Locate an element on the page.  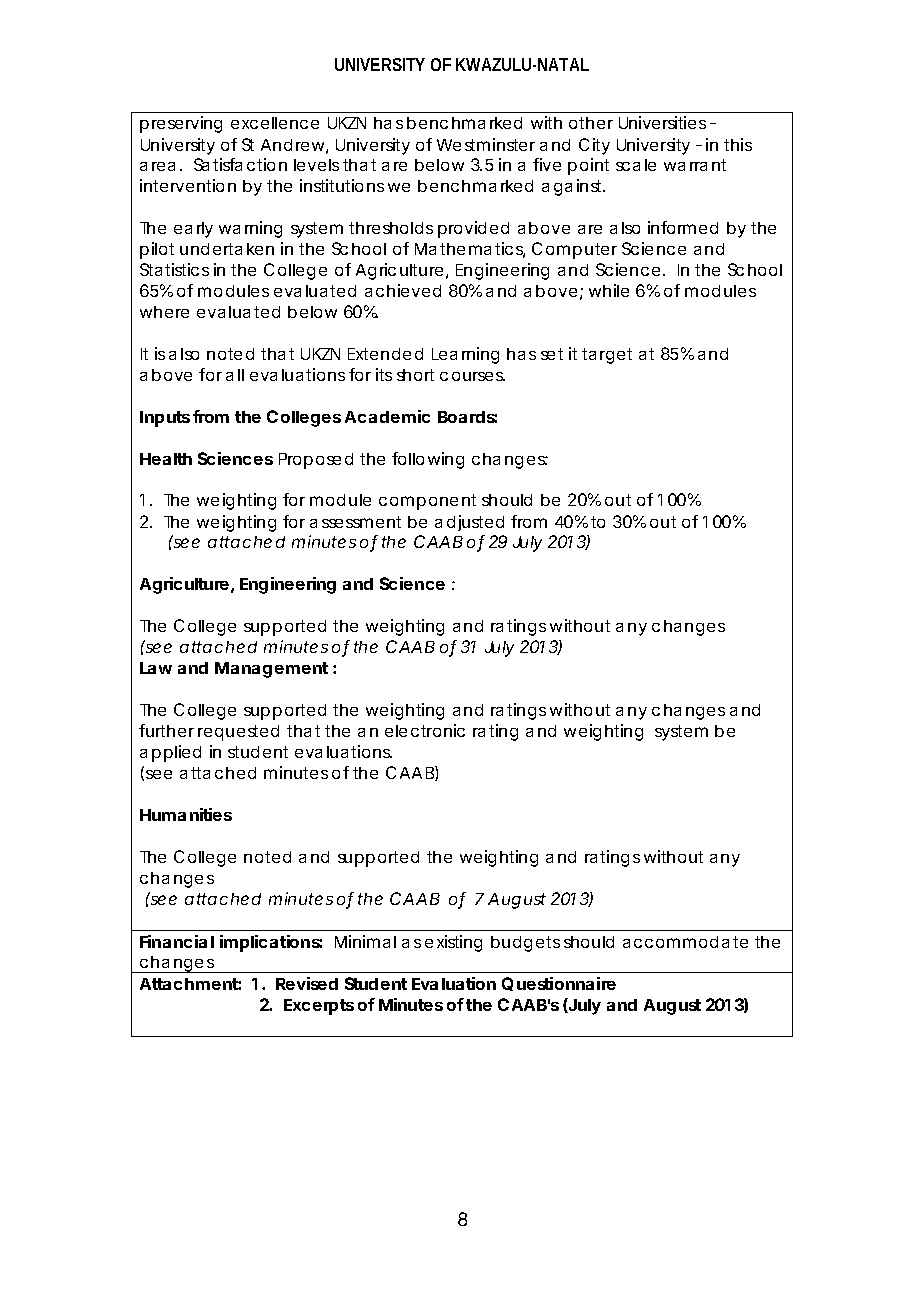
adjusted is located at coordinates (469, 523).
